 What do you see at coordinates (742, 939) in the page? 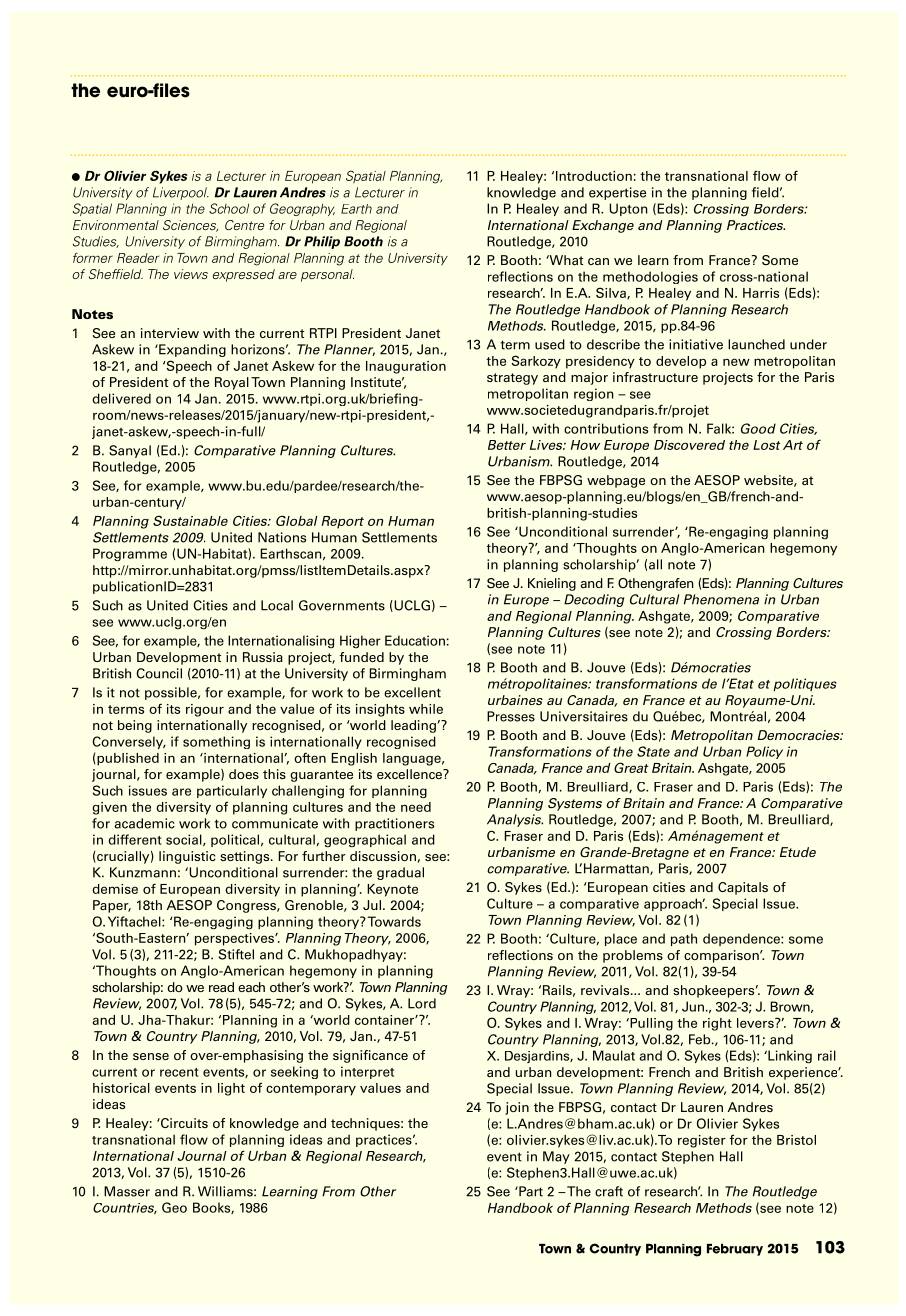
I see `dependence` at bounding box center [742, 939].
